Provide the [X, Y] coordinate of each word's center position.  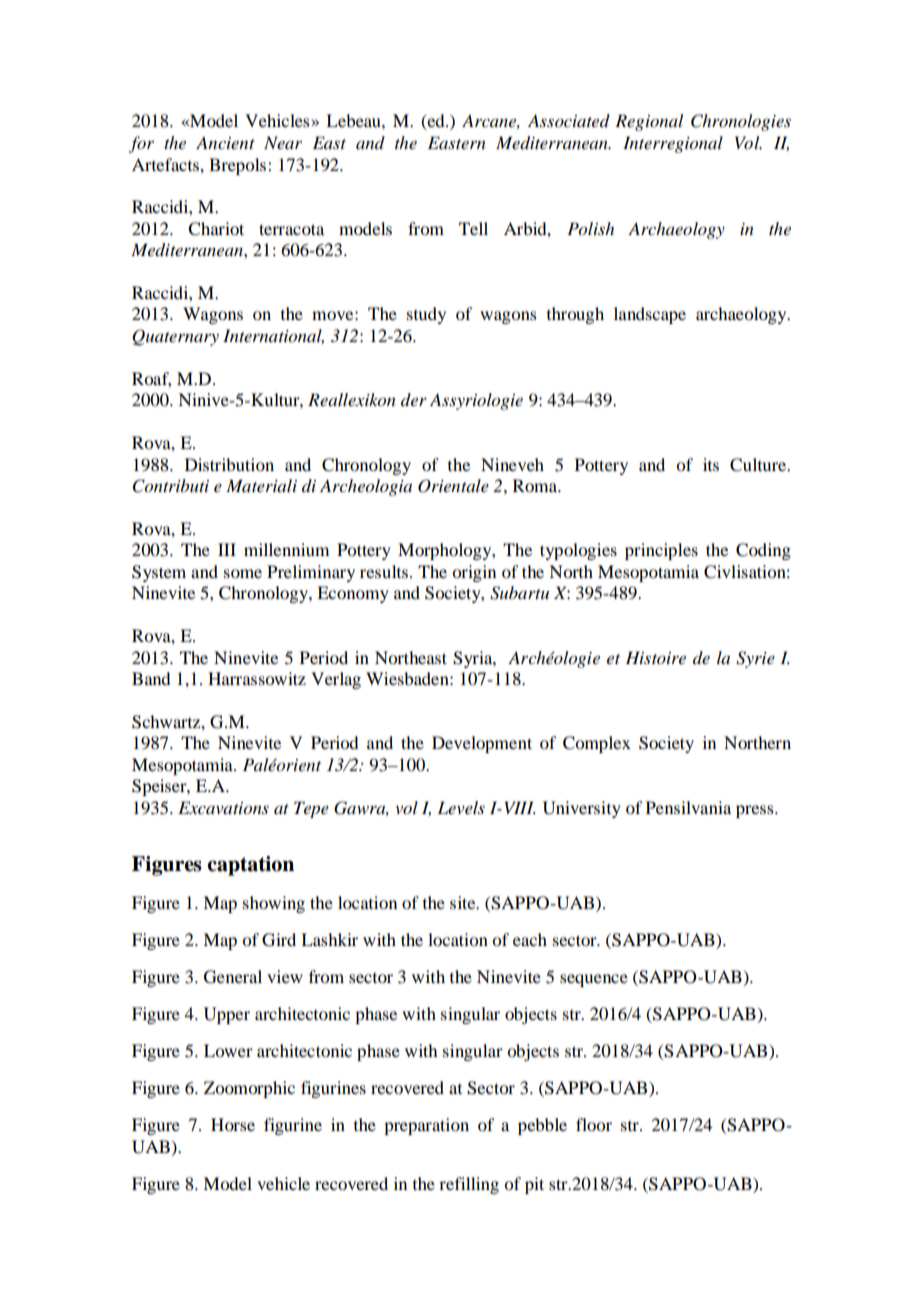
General [233, 977]
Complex [597, 744]
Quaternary [175, 337]
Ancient [225, 143]
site [464, 902]
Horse [233, 1124]
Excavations [223, 808]
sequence [594, 980]
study [426, 315]
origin [474, 573]
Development [482, 744]
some [243, 573]
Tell [473, 228]
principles [661, 551]
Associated [569, 120]
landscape [650, 315]
